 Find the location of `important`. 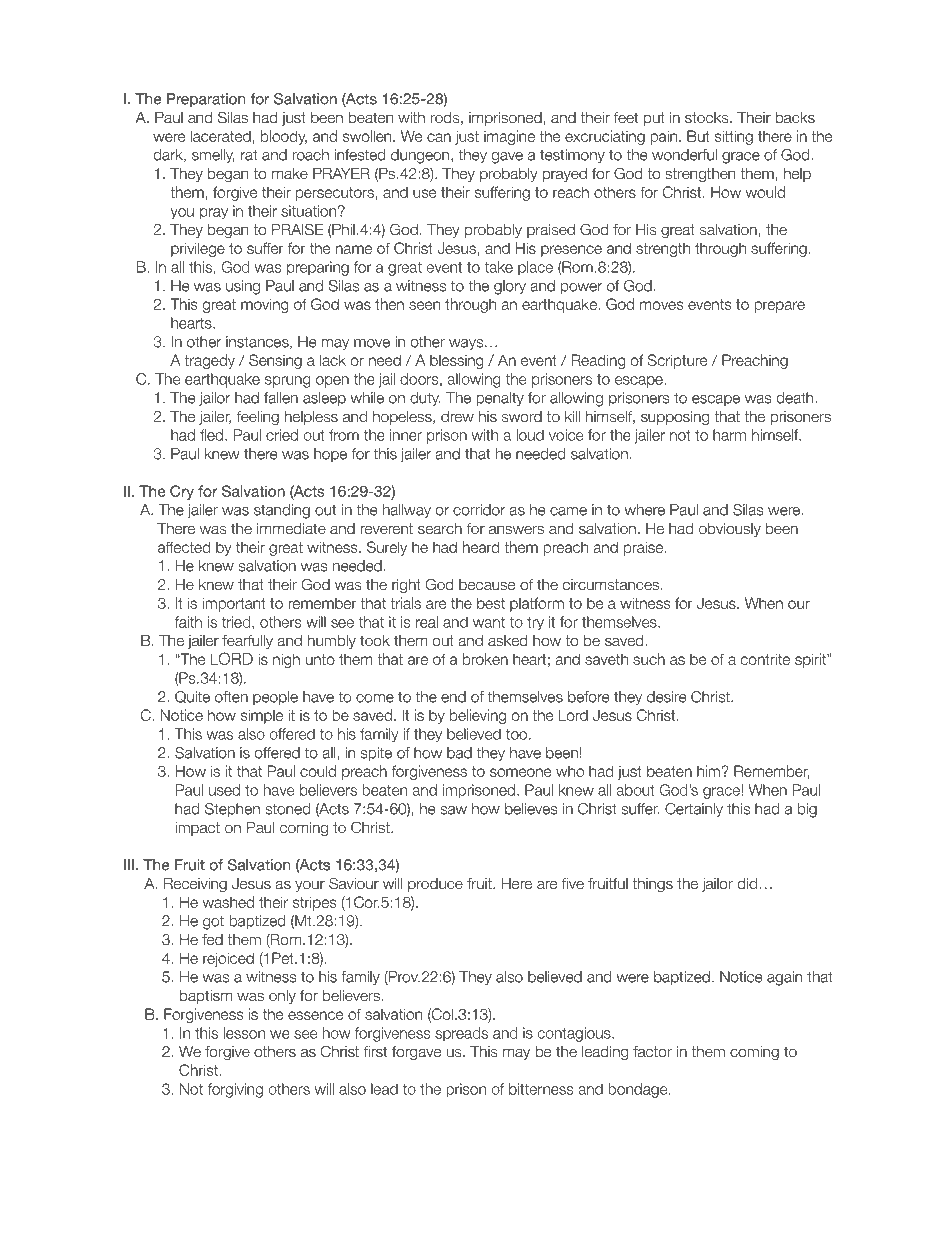

important is located at coordinates (234, 604).
